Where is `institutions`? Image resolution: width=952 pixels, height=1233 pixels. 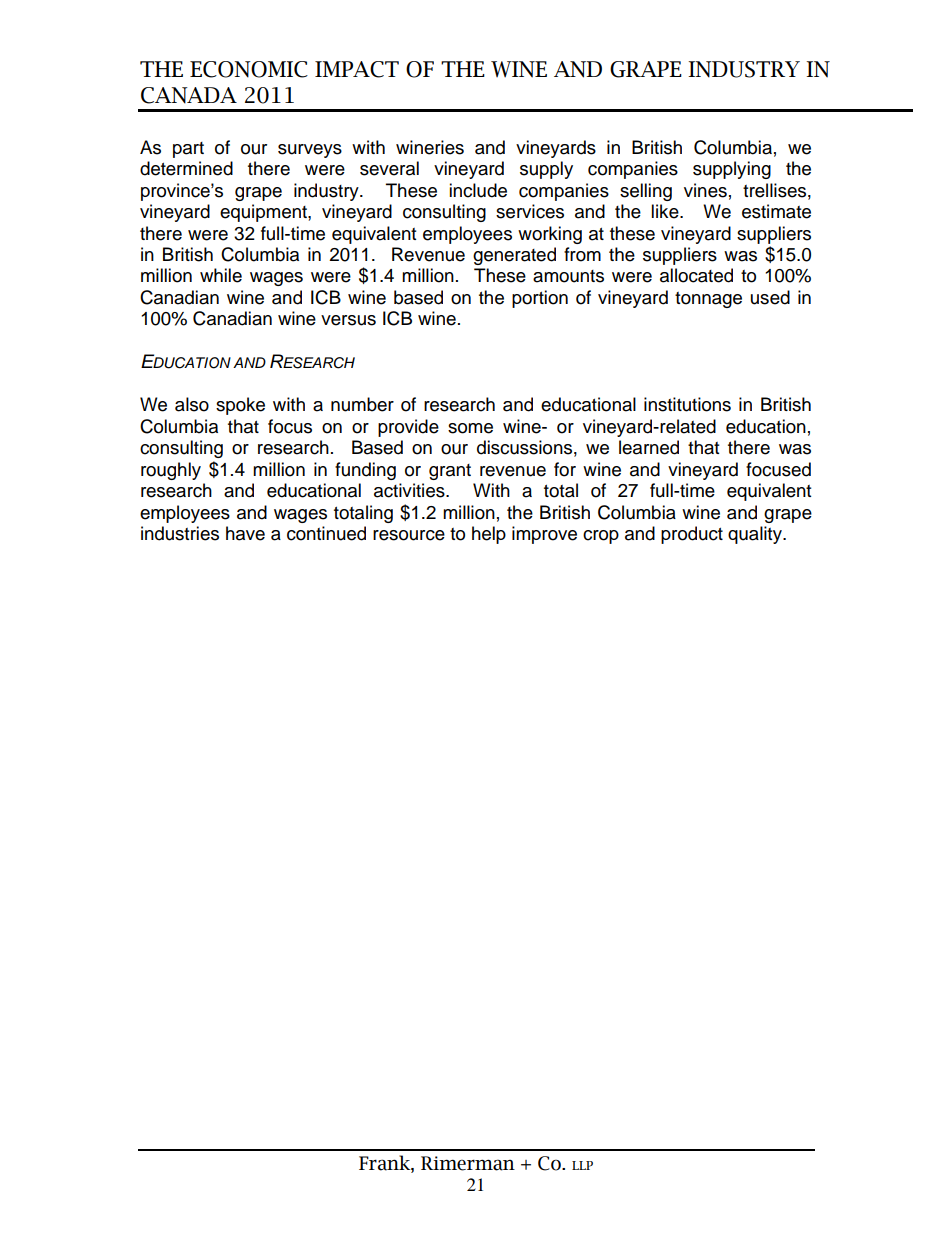 institutions is located at coordinates (687, 404).
